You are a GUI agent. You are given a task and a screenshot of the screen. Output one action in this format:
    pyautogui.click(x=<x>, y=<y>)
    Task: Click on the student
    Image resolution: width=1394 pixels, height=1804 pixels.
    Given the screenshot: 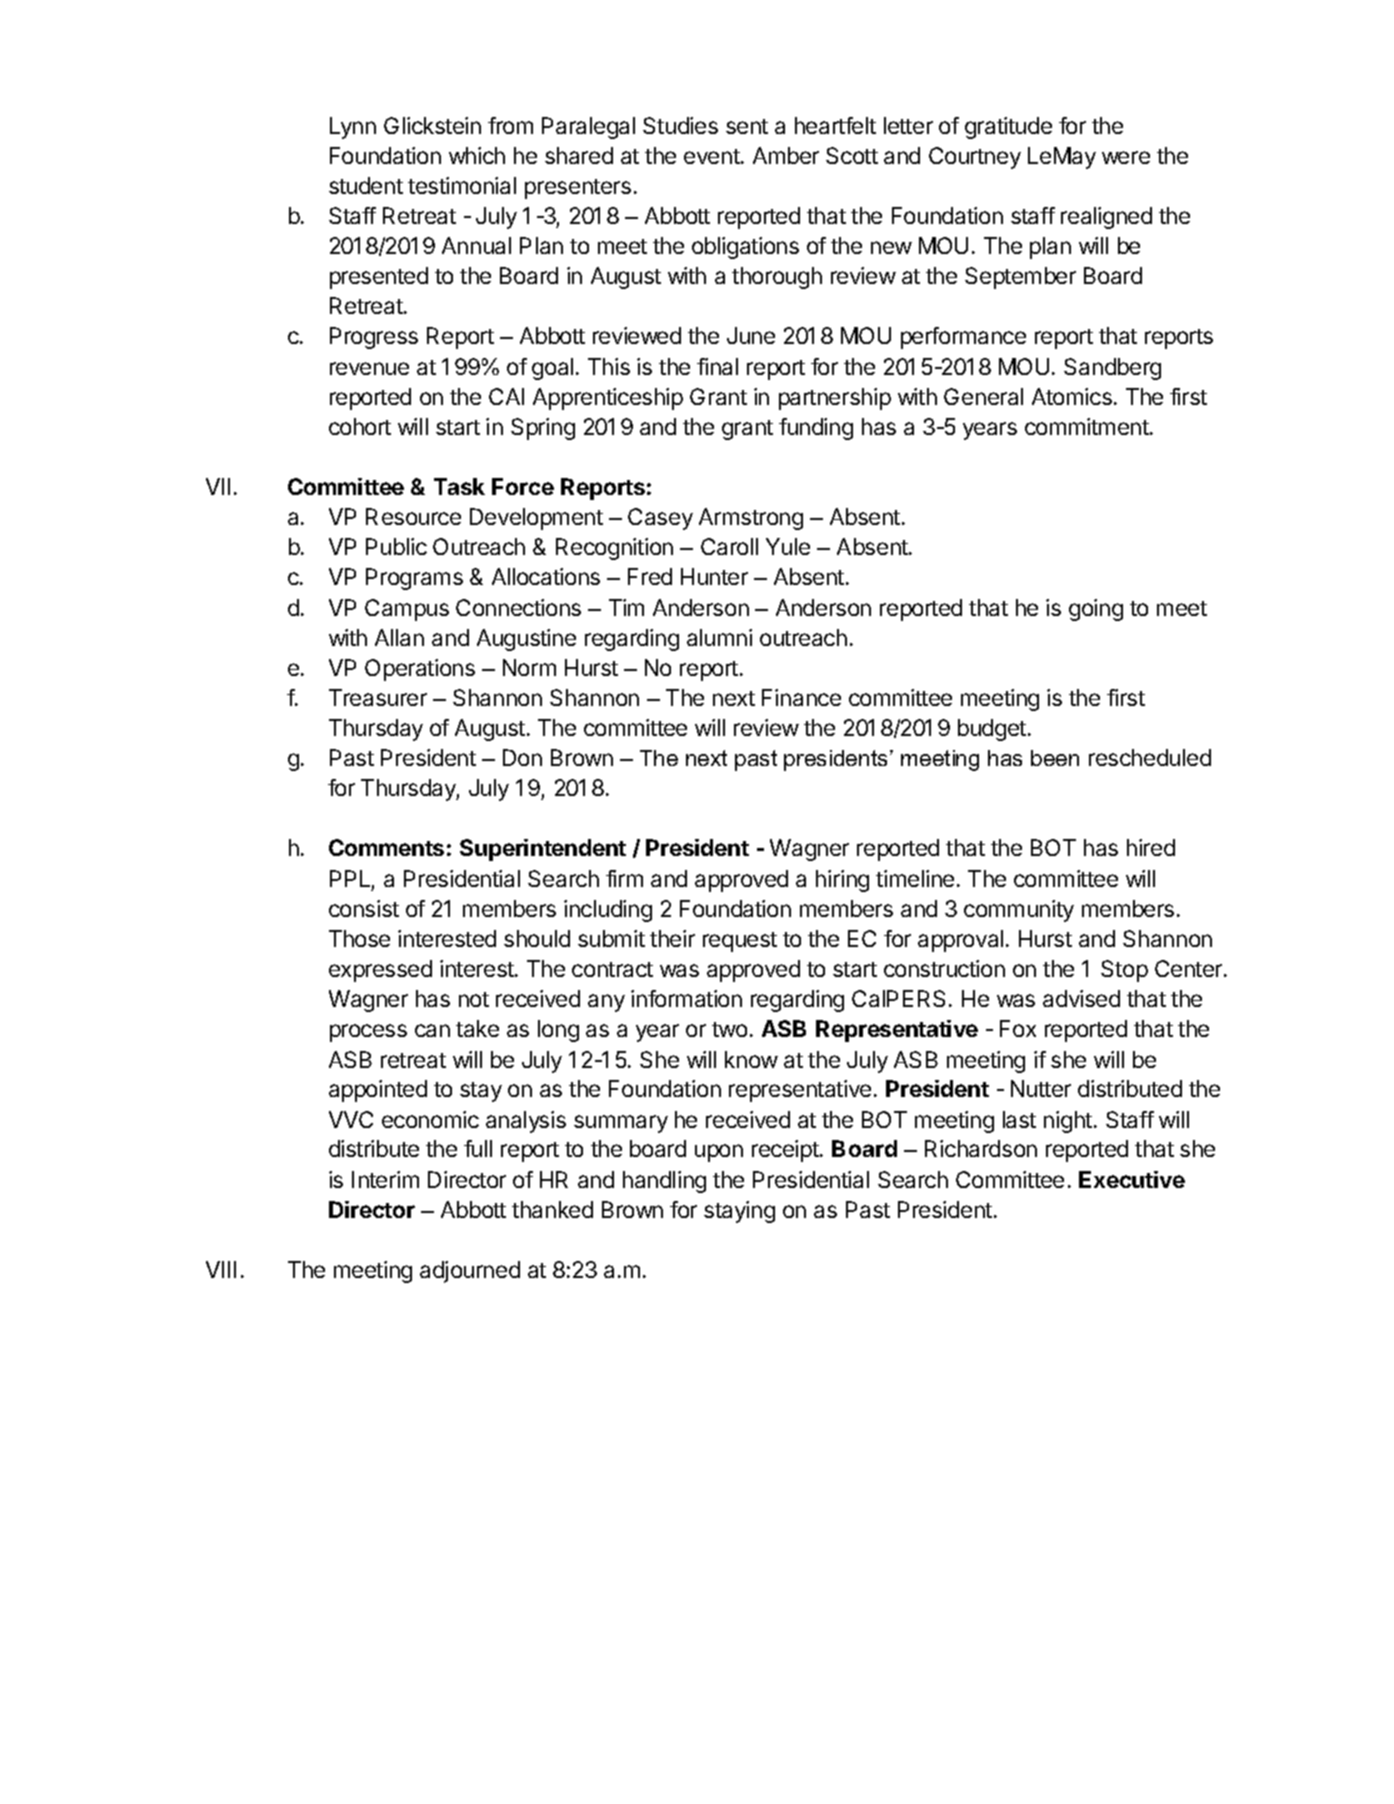 What is the action you would take?
    pyautogui.click(x=366, y=185)
